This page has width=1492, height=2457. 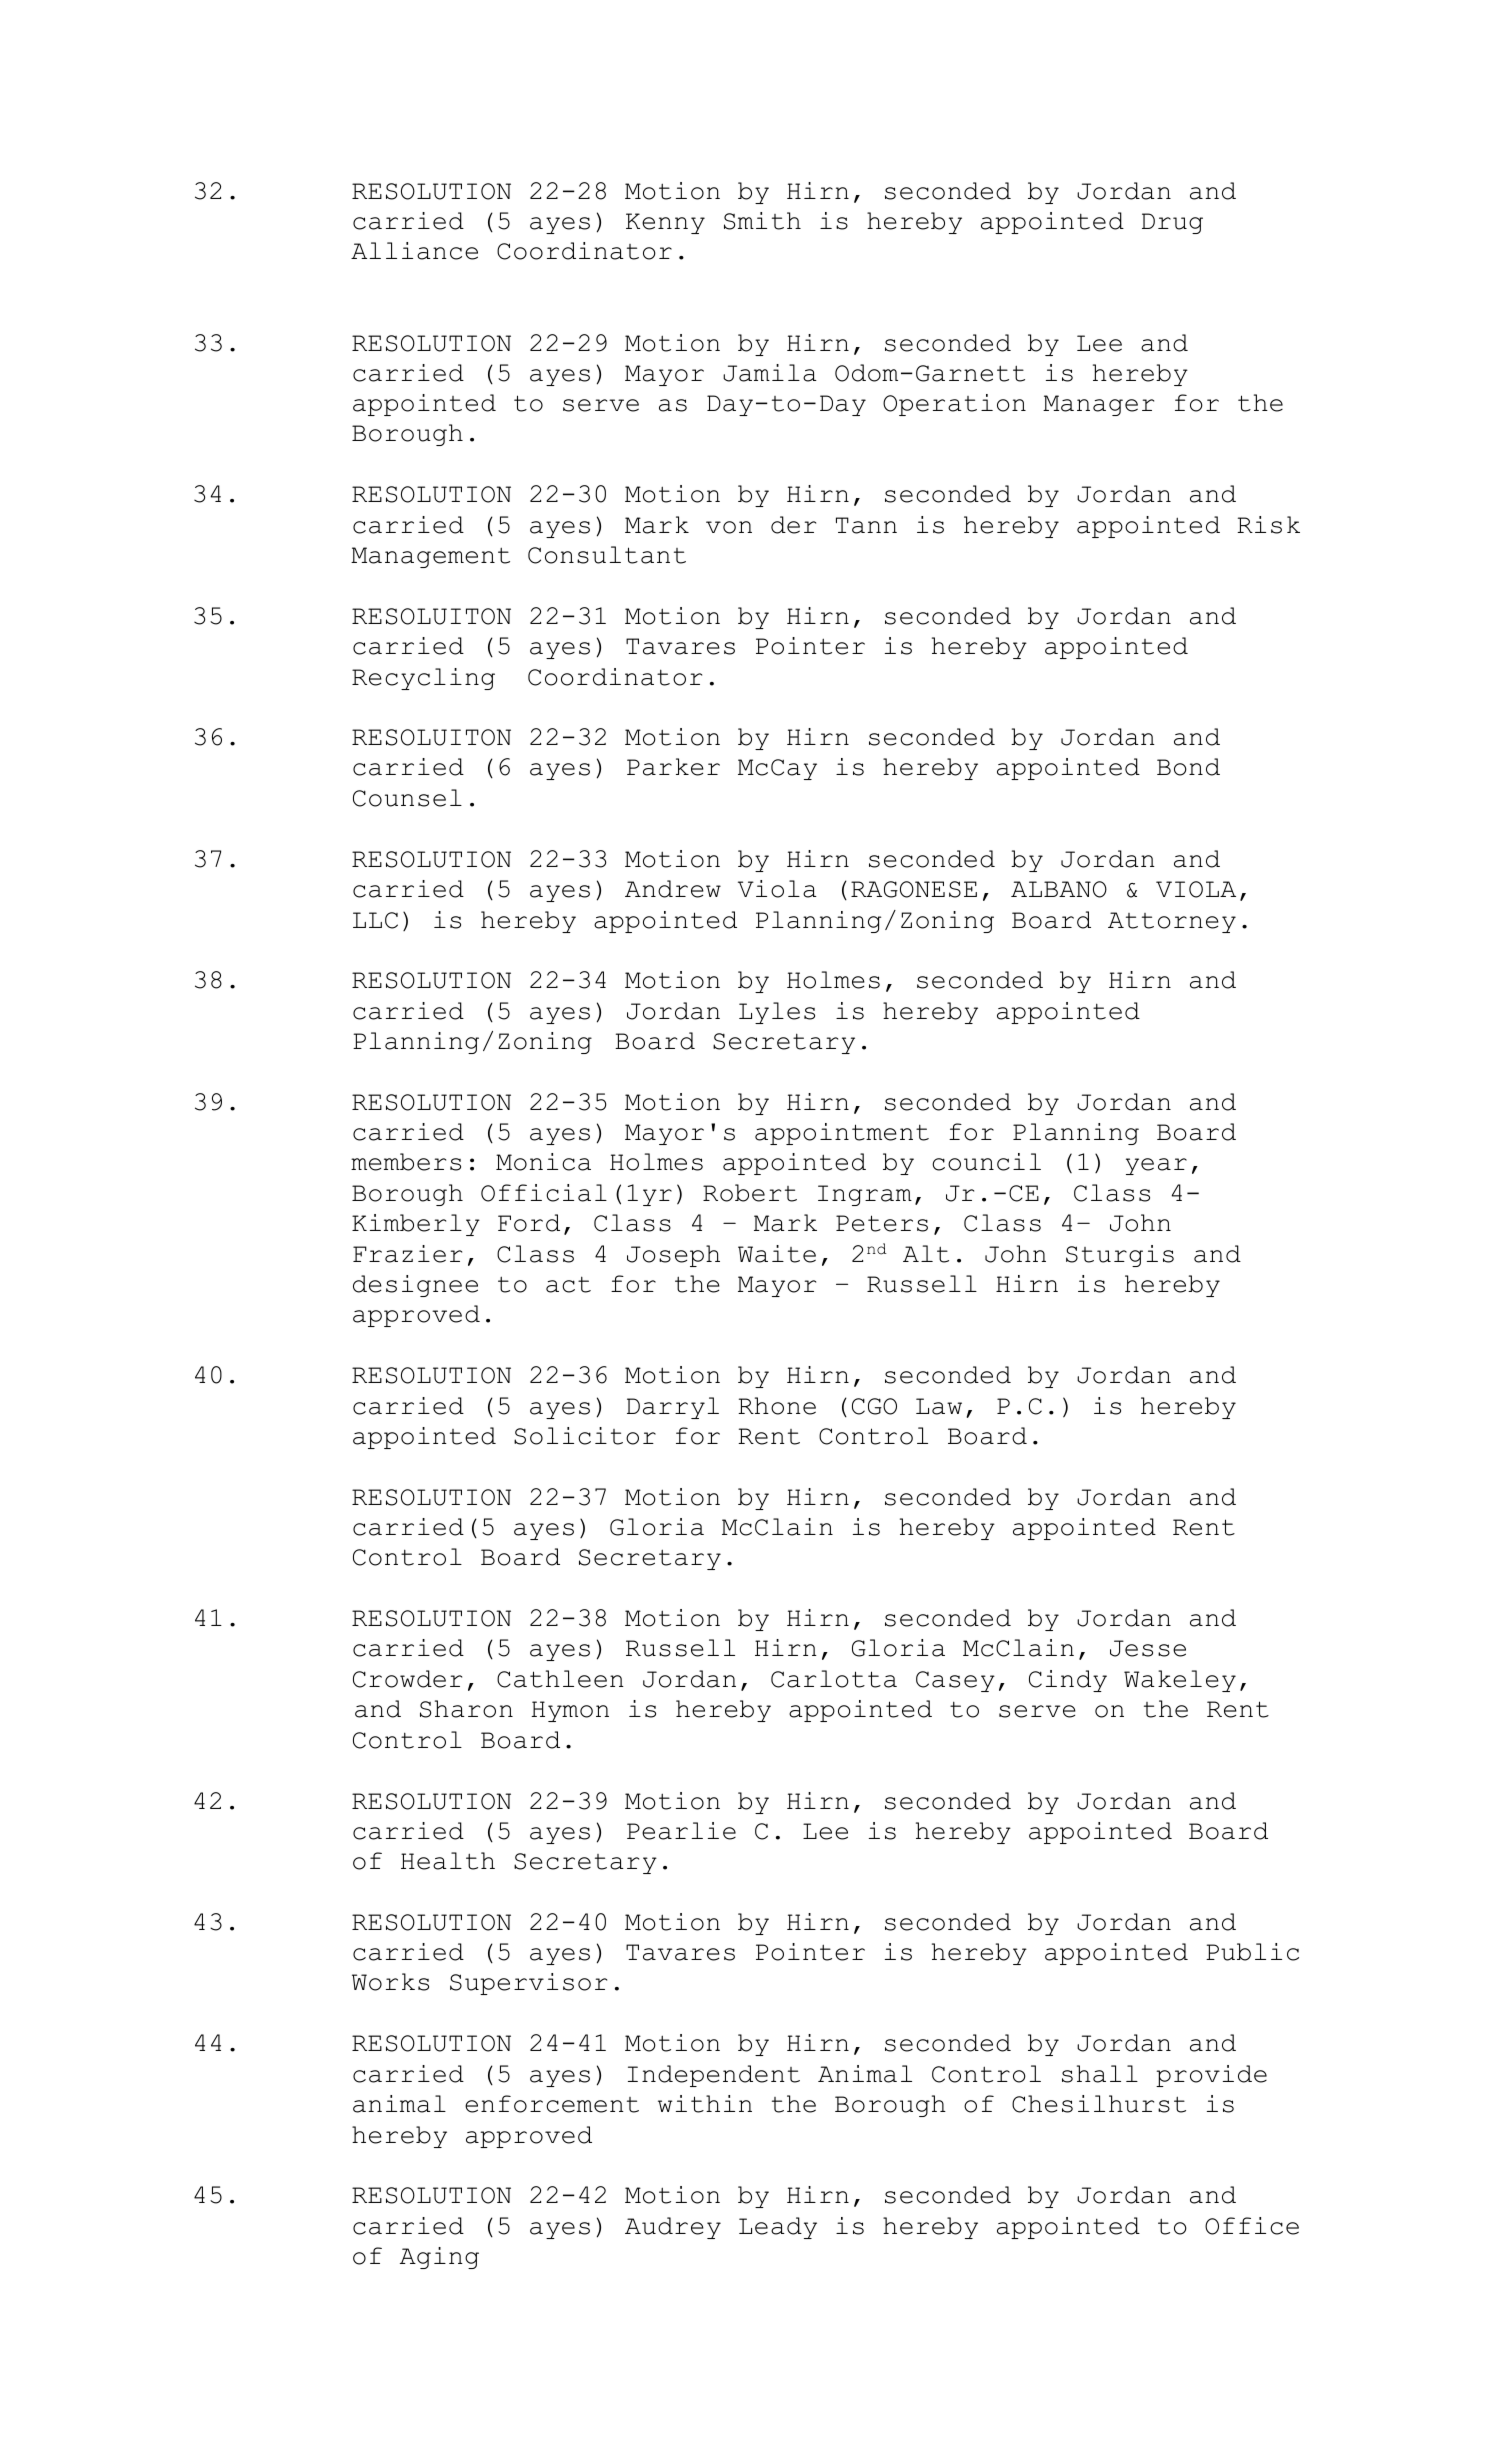 I want to click on Alliance, so click(x=414, y=251).
